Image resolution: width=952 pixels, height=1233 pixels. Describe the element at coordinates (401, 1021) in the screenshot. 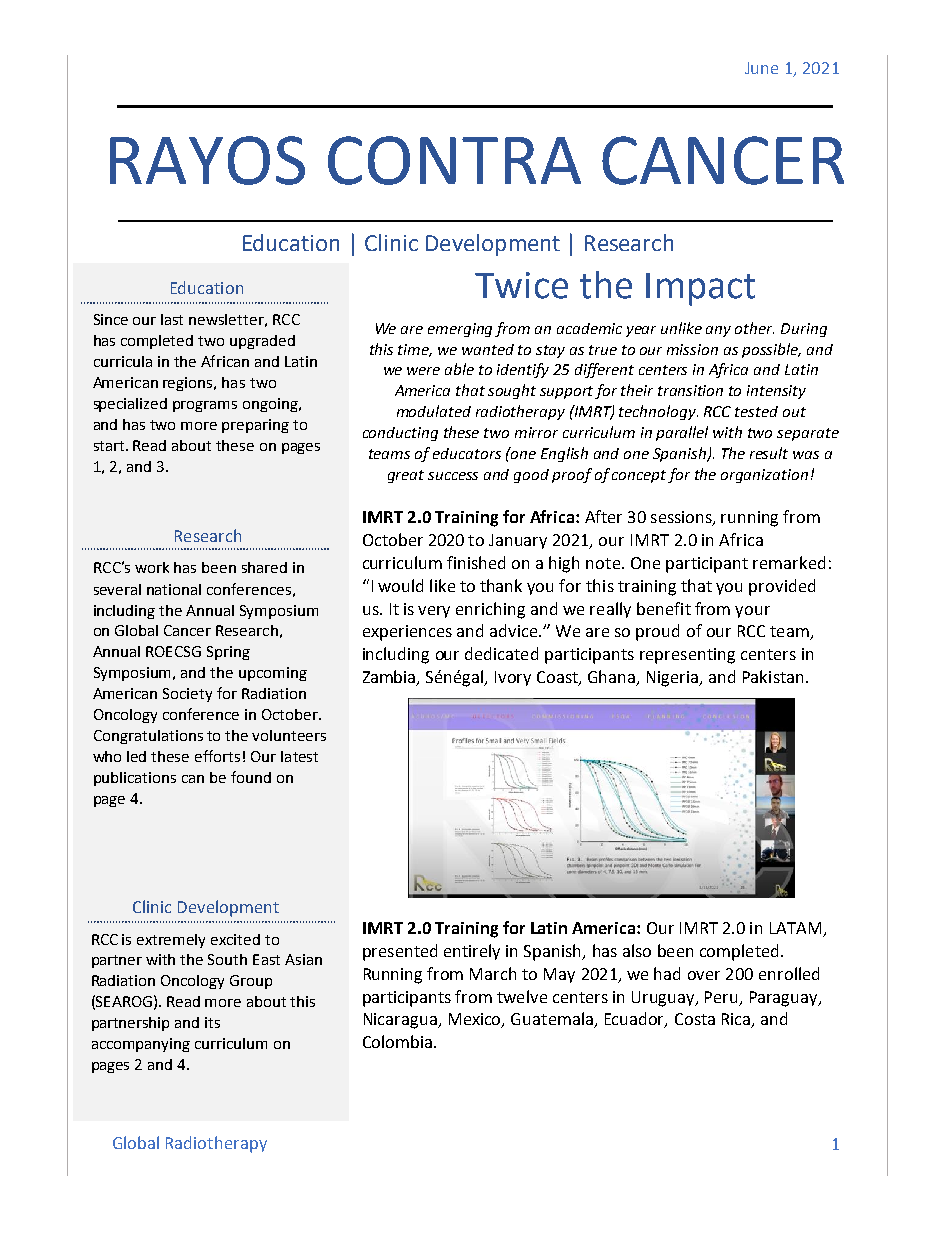

I see `Nicaragua` at that location.
